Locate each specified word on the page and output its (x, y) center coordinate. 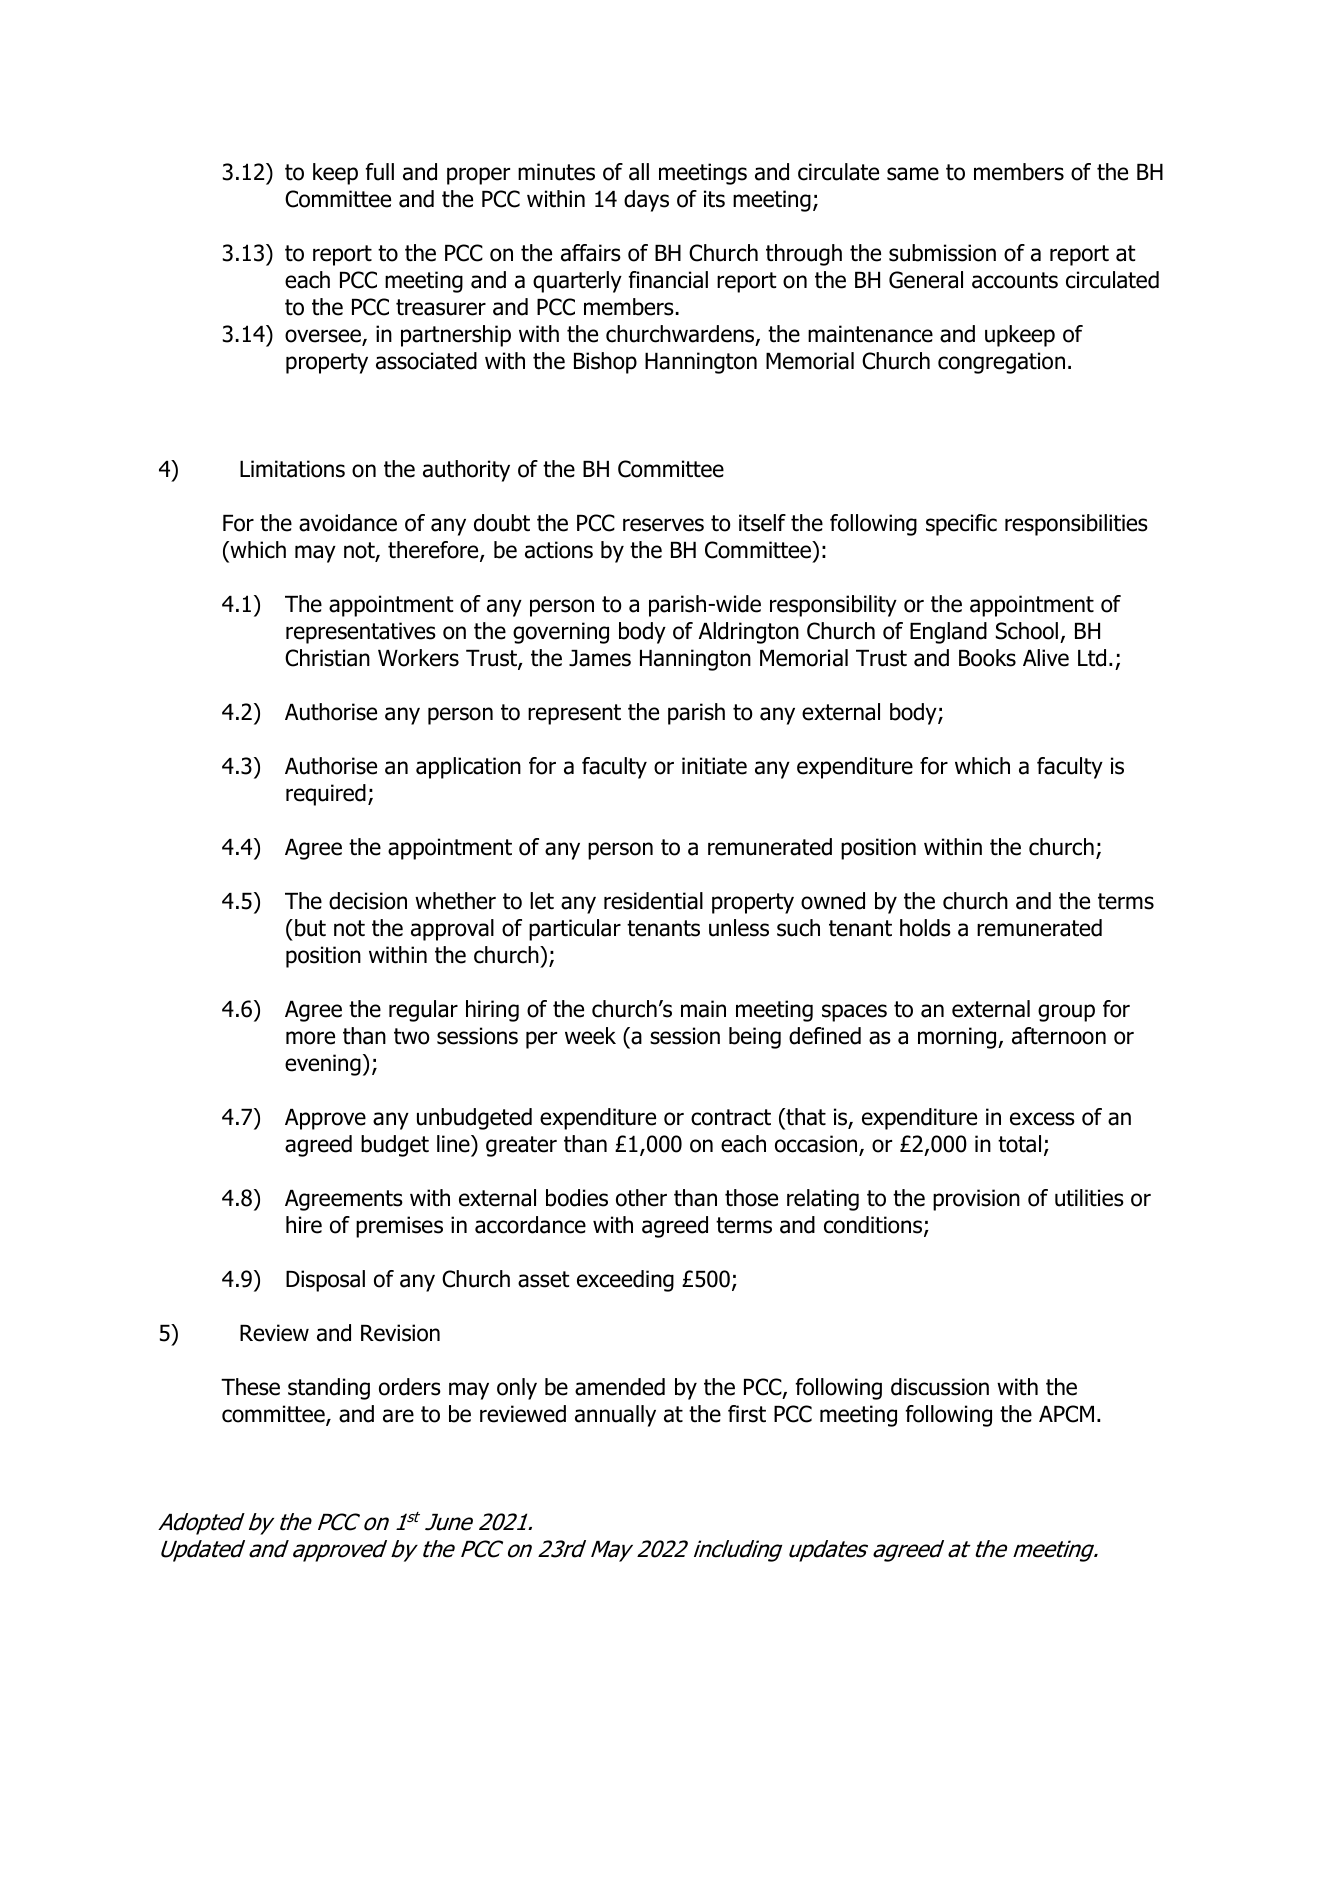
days (646, 201)
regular (423, 1011)
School (1027, 631)
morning (958, 1038)
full (380, 172)
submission (942, 253)
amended (620, 1387)
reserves (663, 525)
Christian (327, 658)
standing (329, 1389)
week (590, 1036)
